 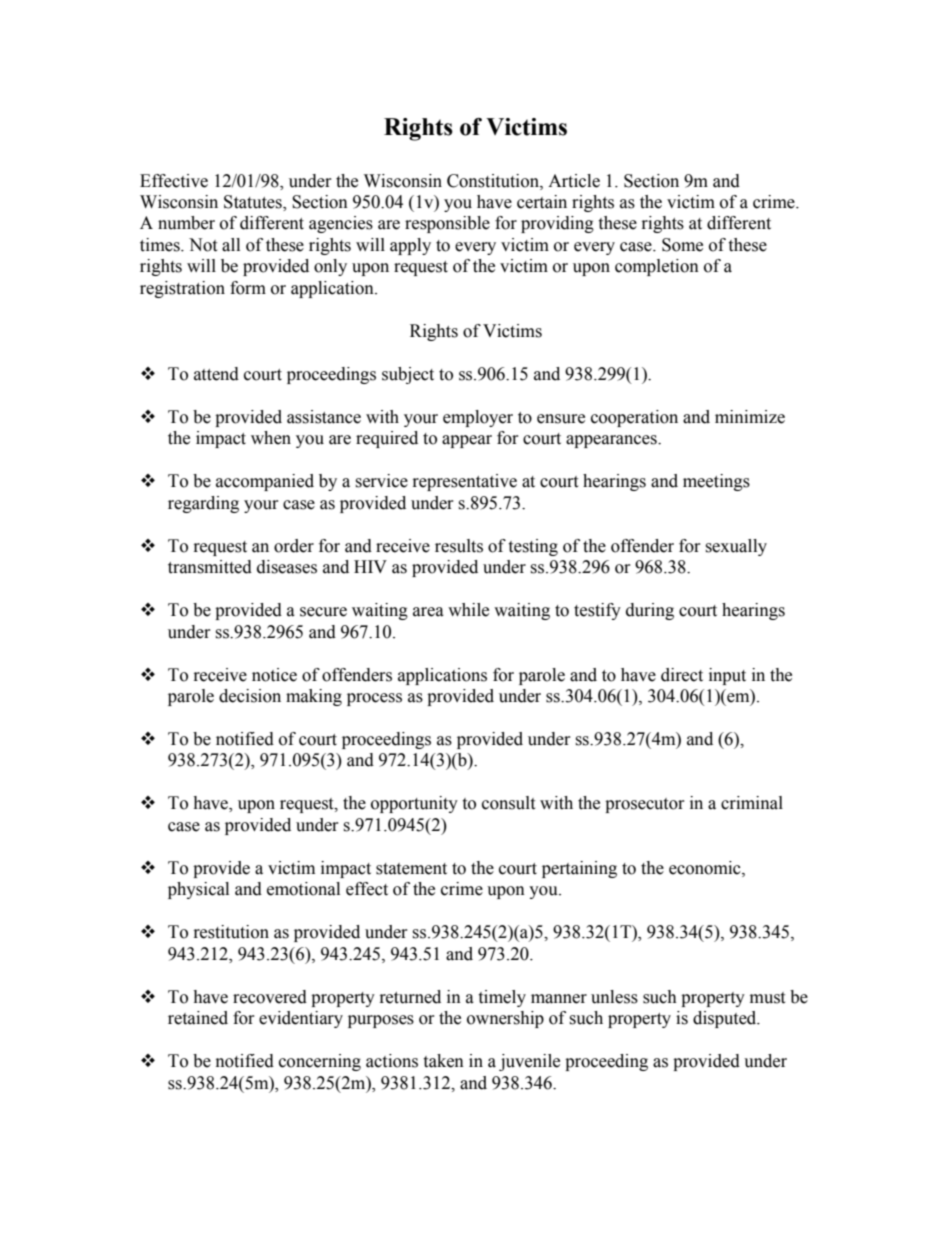 What do you see at coordinates (726, 1019) in the page?
I see `disputed` at bounding box center [726, 1019].
